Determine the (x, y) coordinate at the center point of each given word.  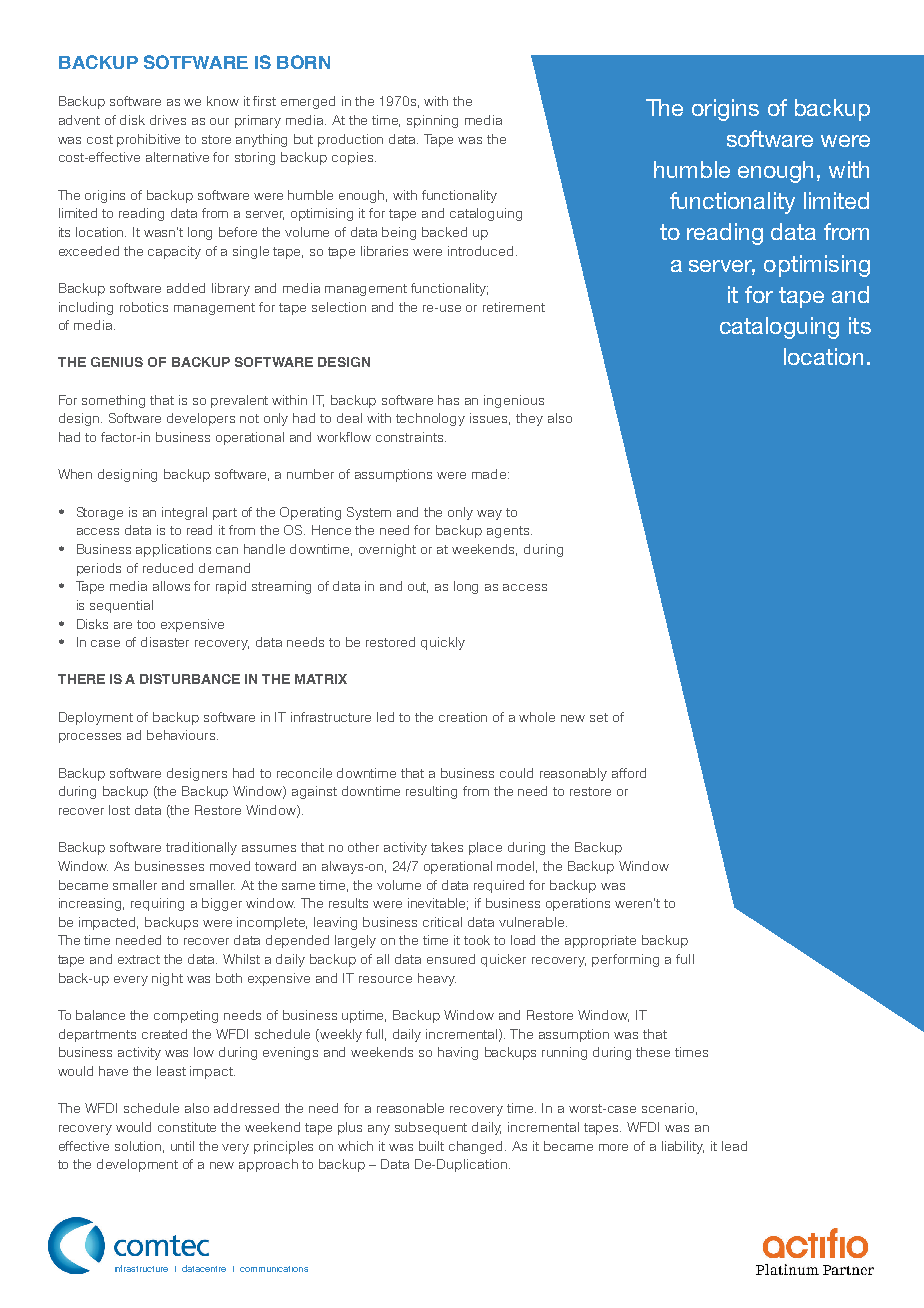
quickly (443, 643)
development (137, 1165)
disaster (165, 642)
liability (683, 1147)
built (431, 1146)
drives (168, 120)
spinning (432, 121)
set (599, 717)
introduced (480, 251)
